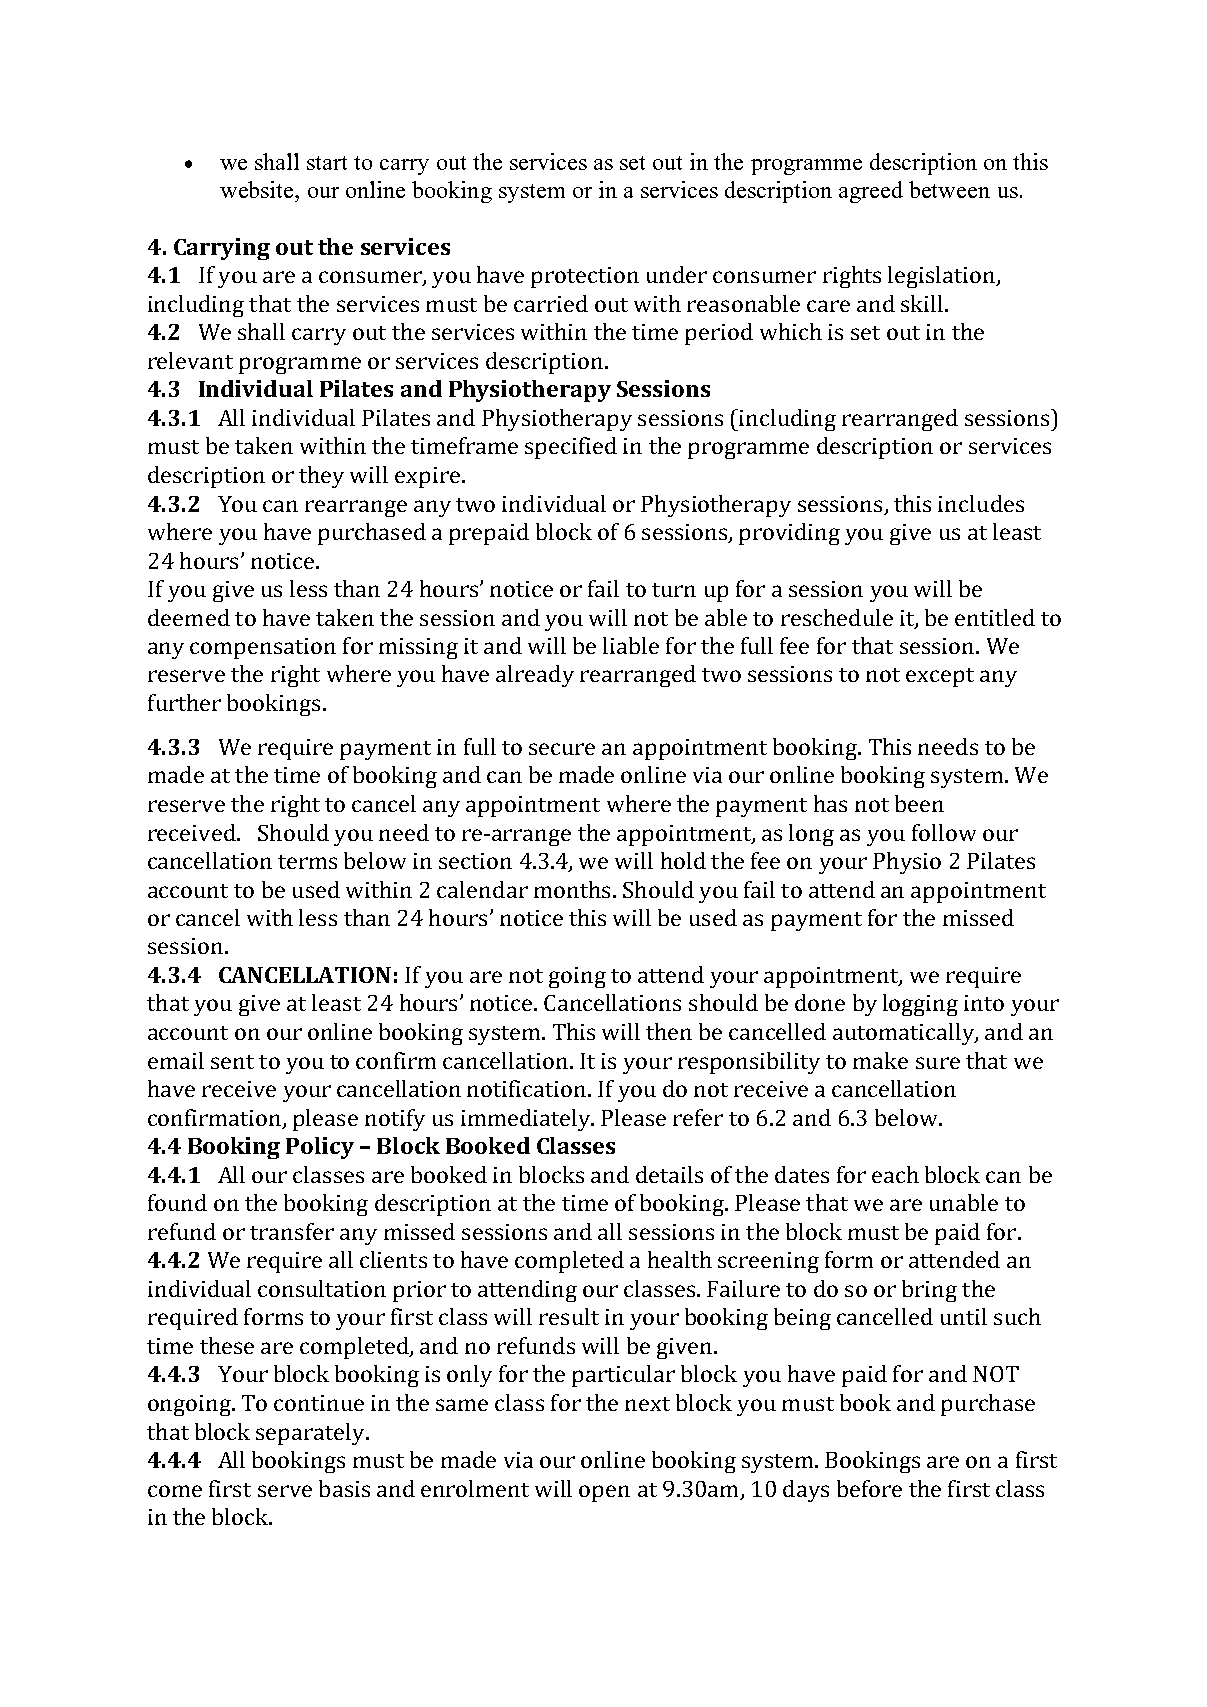 The image size is (1207, 1707). I want to click on website, so click(258, 189).
